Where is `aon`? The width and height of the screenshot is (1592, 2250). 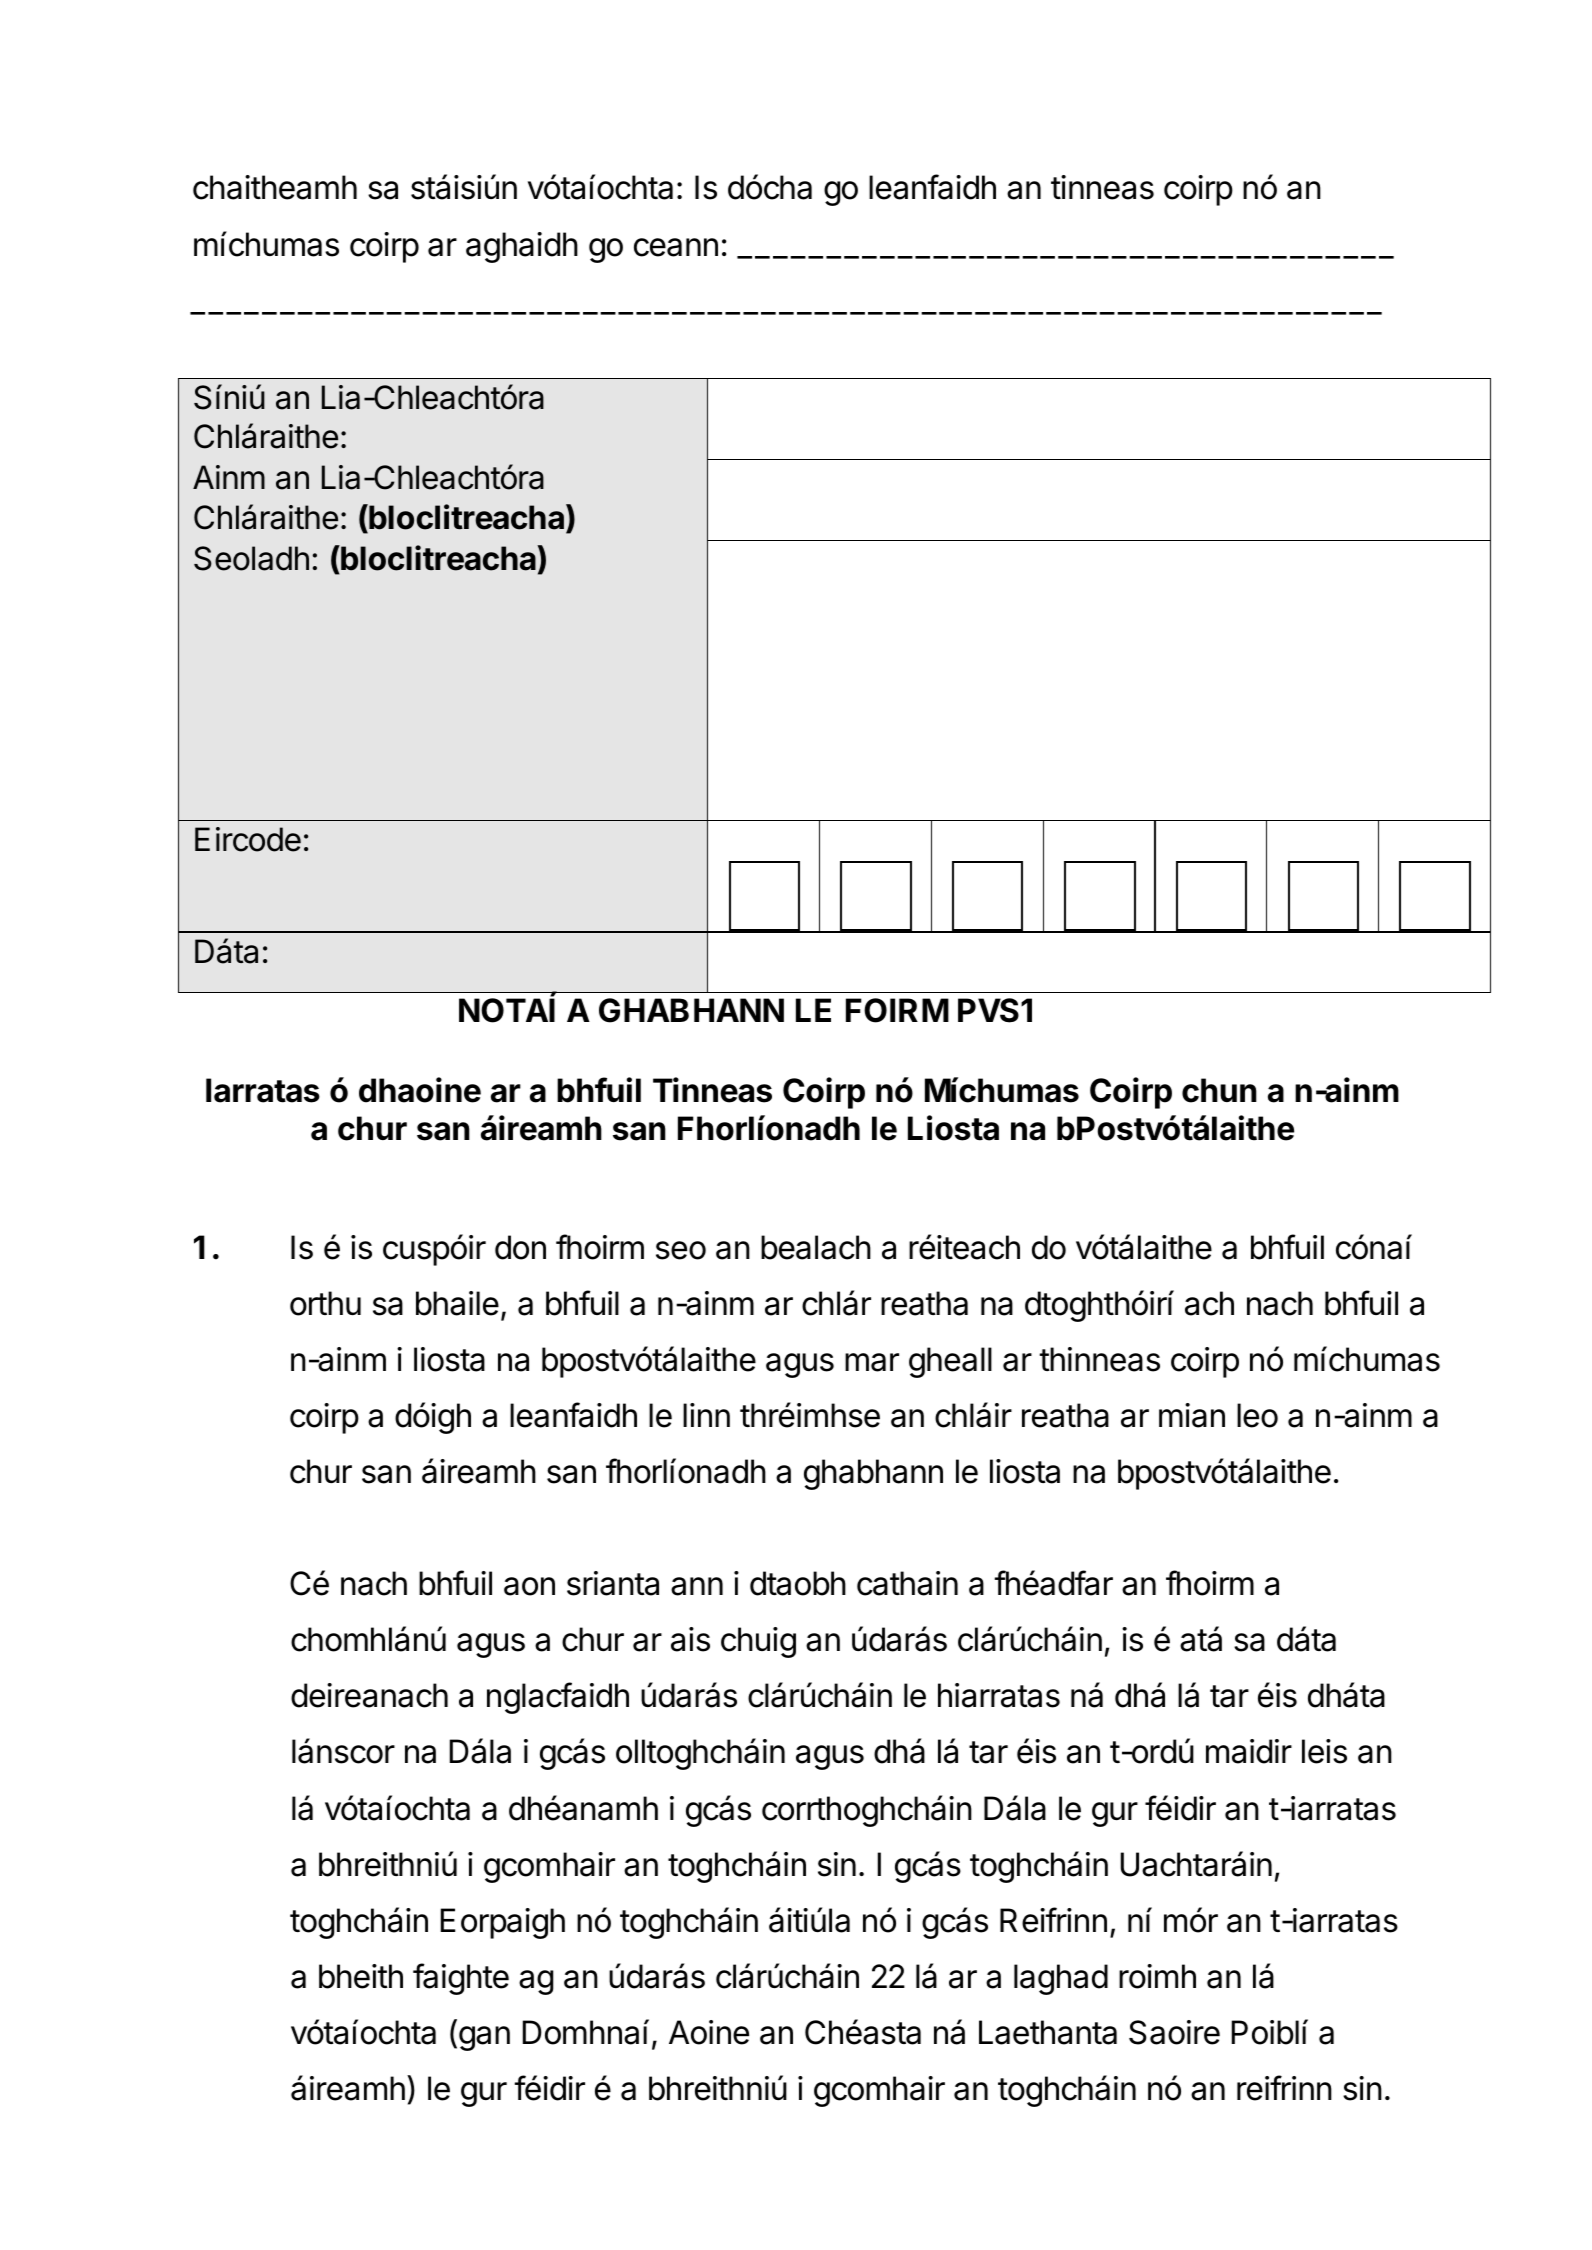 aon is located at coordinates (529, 1586).
